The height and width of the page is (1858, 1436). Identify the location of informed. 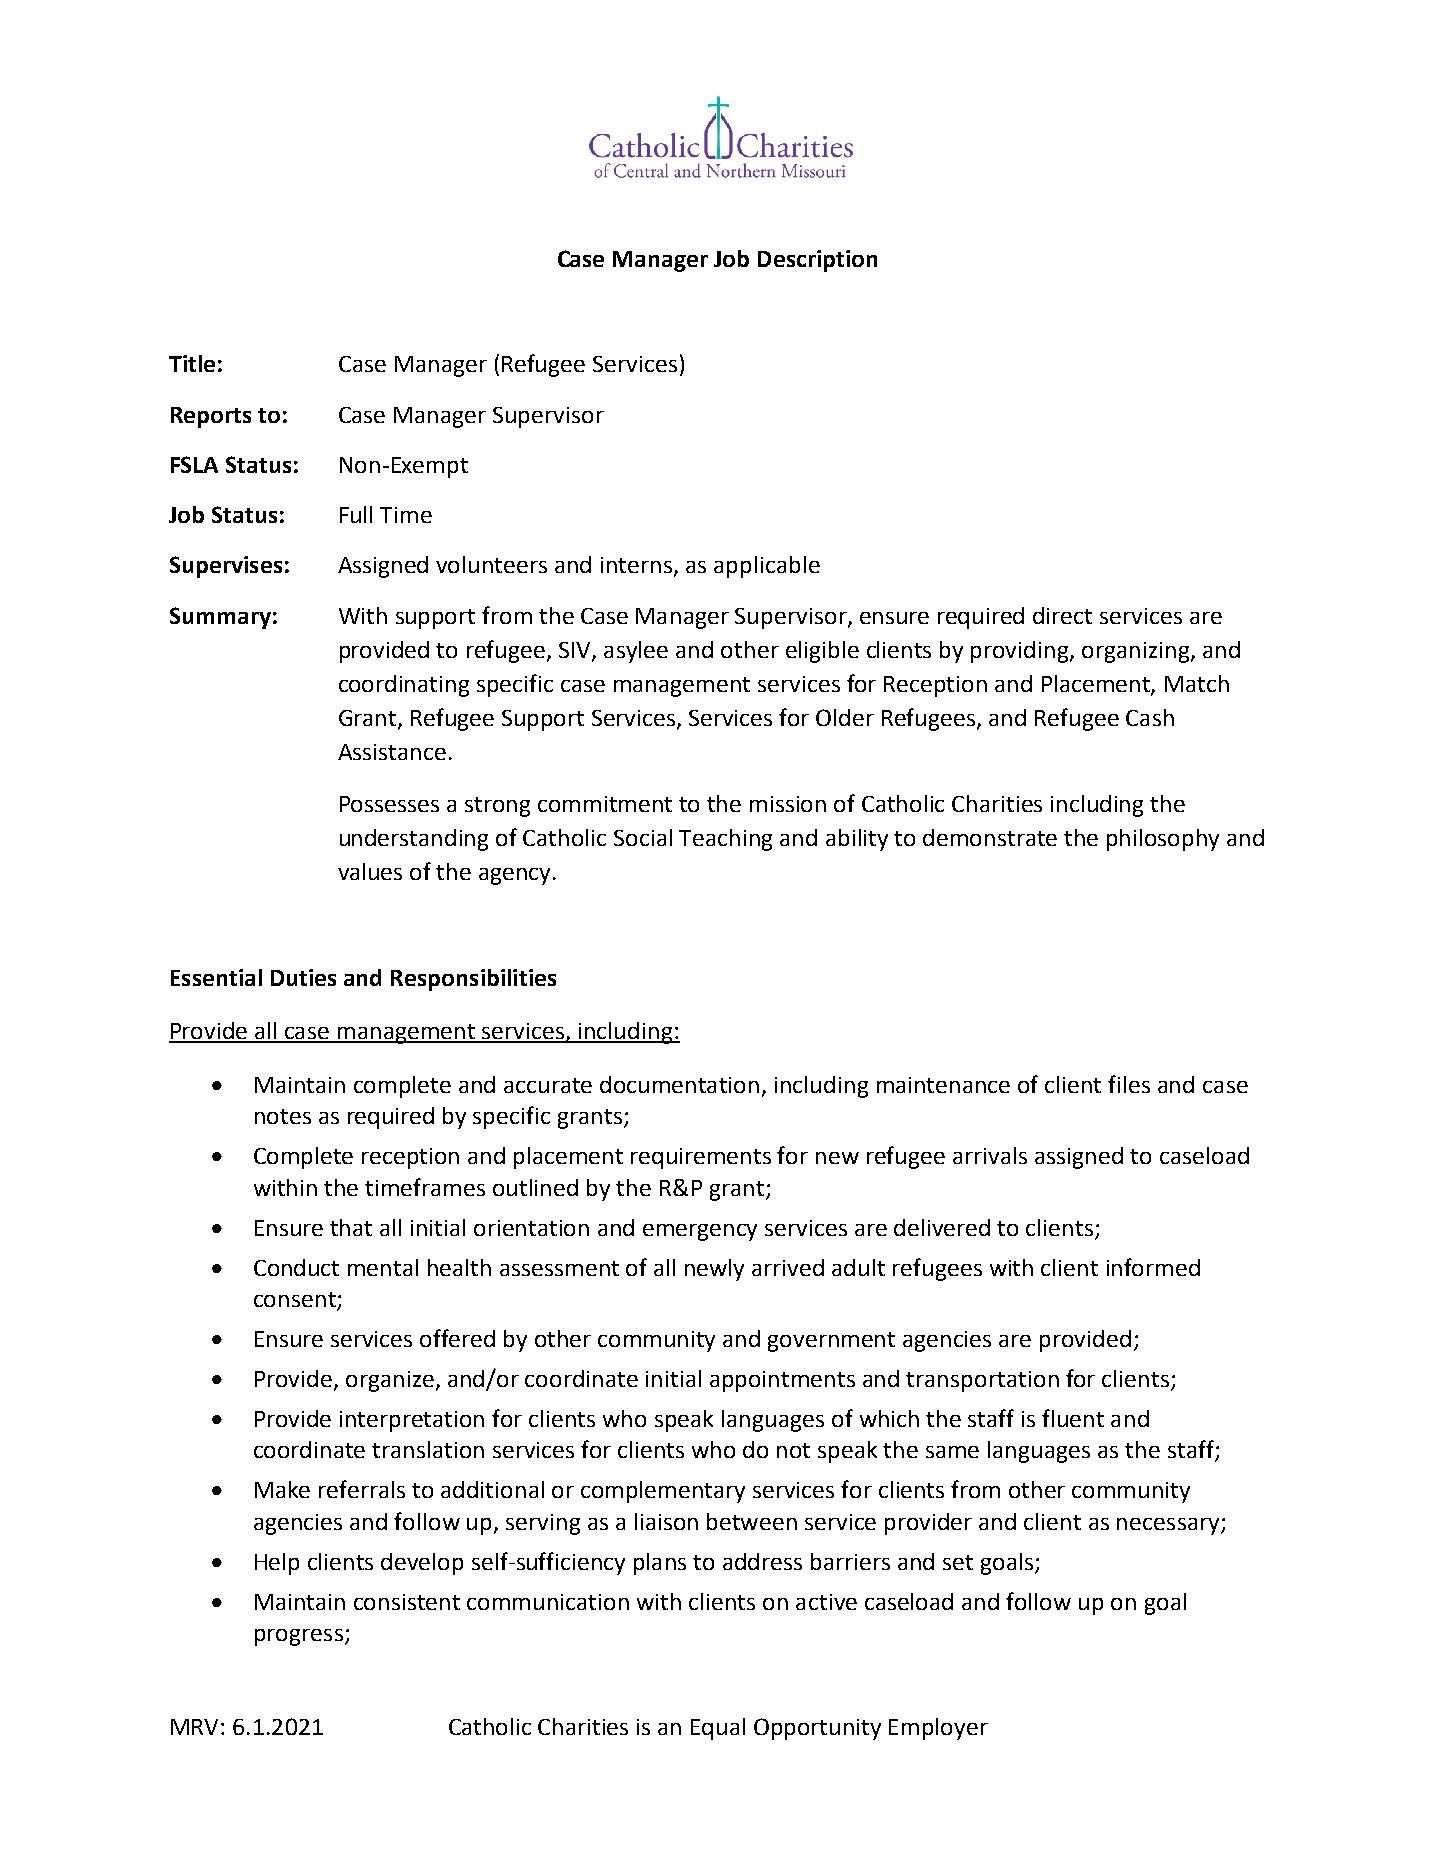
(1153, 1267).
